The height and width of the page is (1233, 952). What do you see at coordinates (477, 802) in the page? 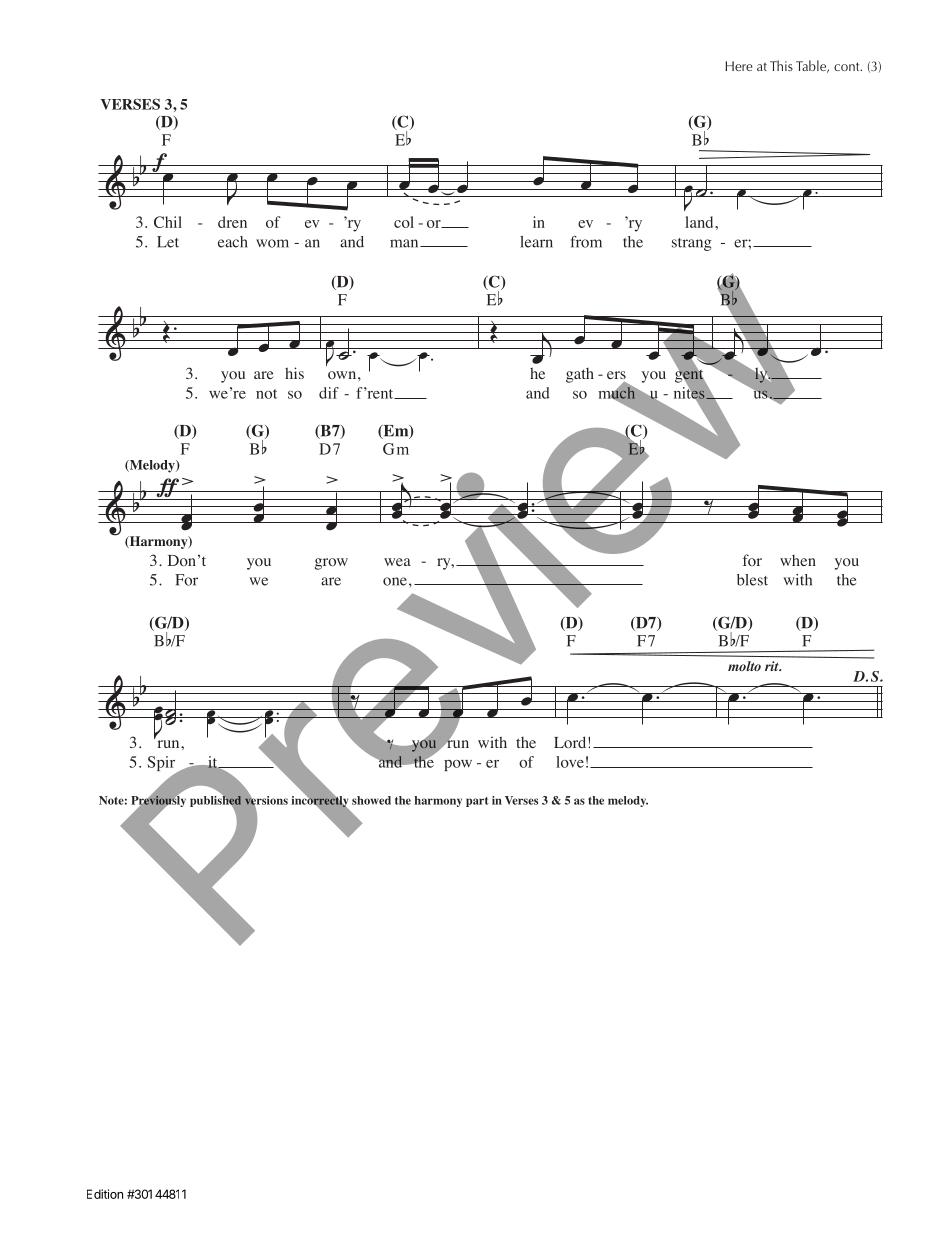
I see `part` at bounding box center [477, 802].
